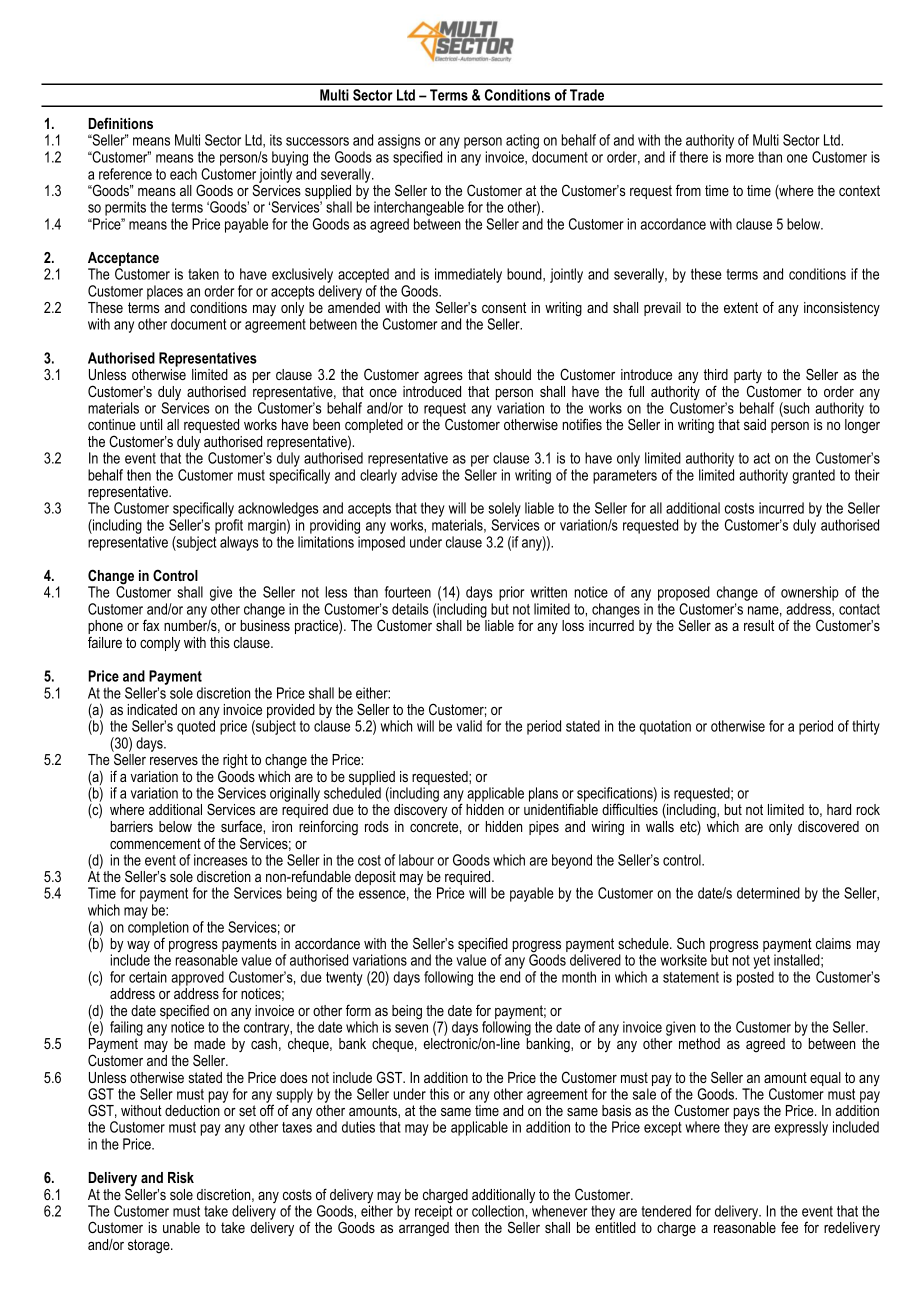 Image resolution: width=924 pixels, height=1308 pixels. What do you see at coordinates (522, 143) in the page?
I see `acting` at bounding box center [522, 143].
